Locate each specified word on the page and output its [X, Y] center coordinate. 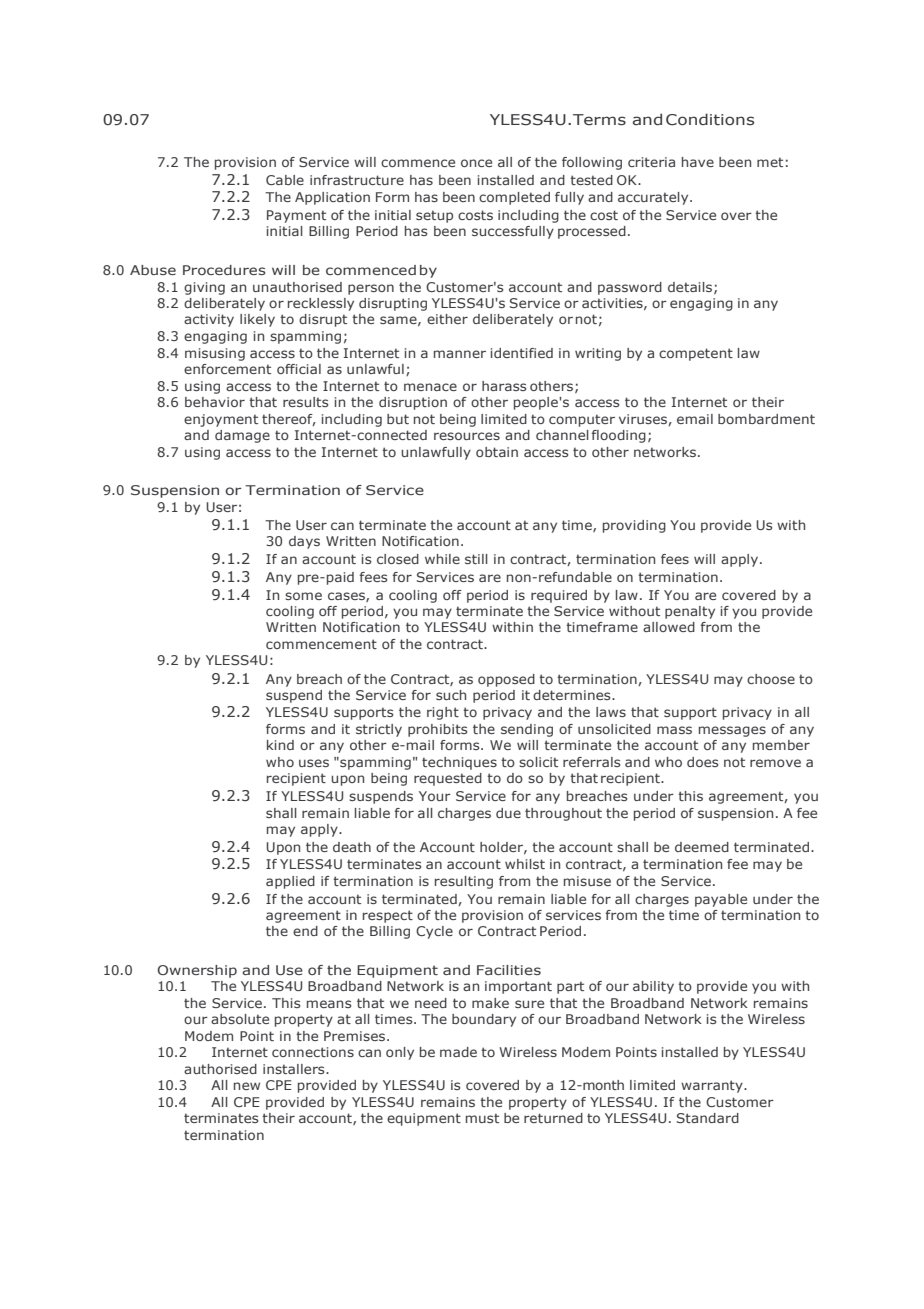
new [247, 1086]
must [482, 1118]
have [698, 162]
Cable [285, 180]
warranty [713, 1086]
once [476, 163]
